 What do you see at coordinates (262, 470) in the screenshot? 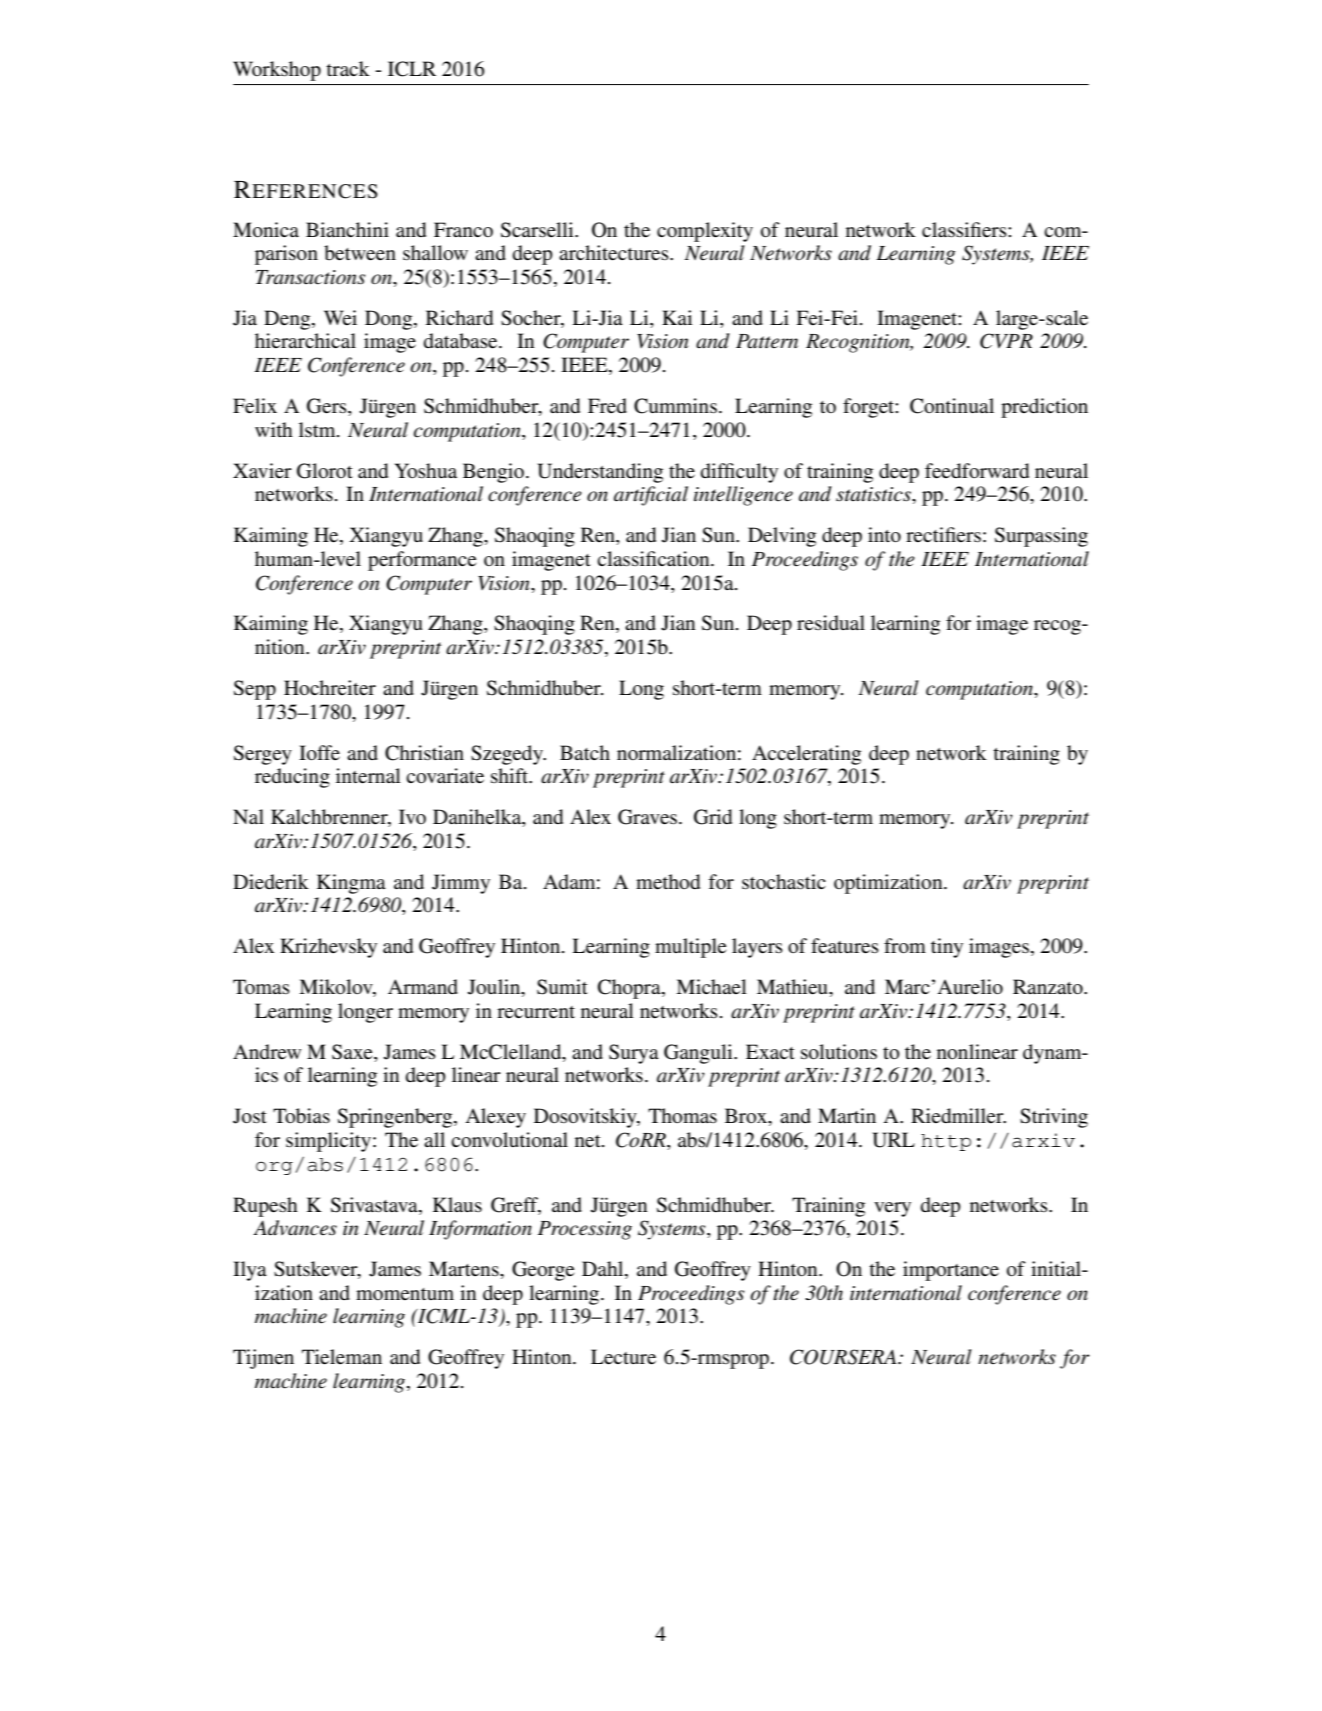
I see `Xavier` at bounding box center [262, 470].
